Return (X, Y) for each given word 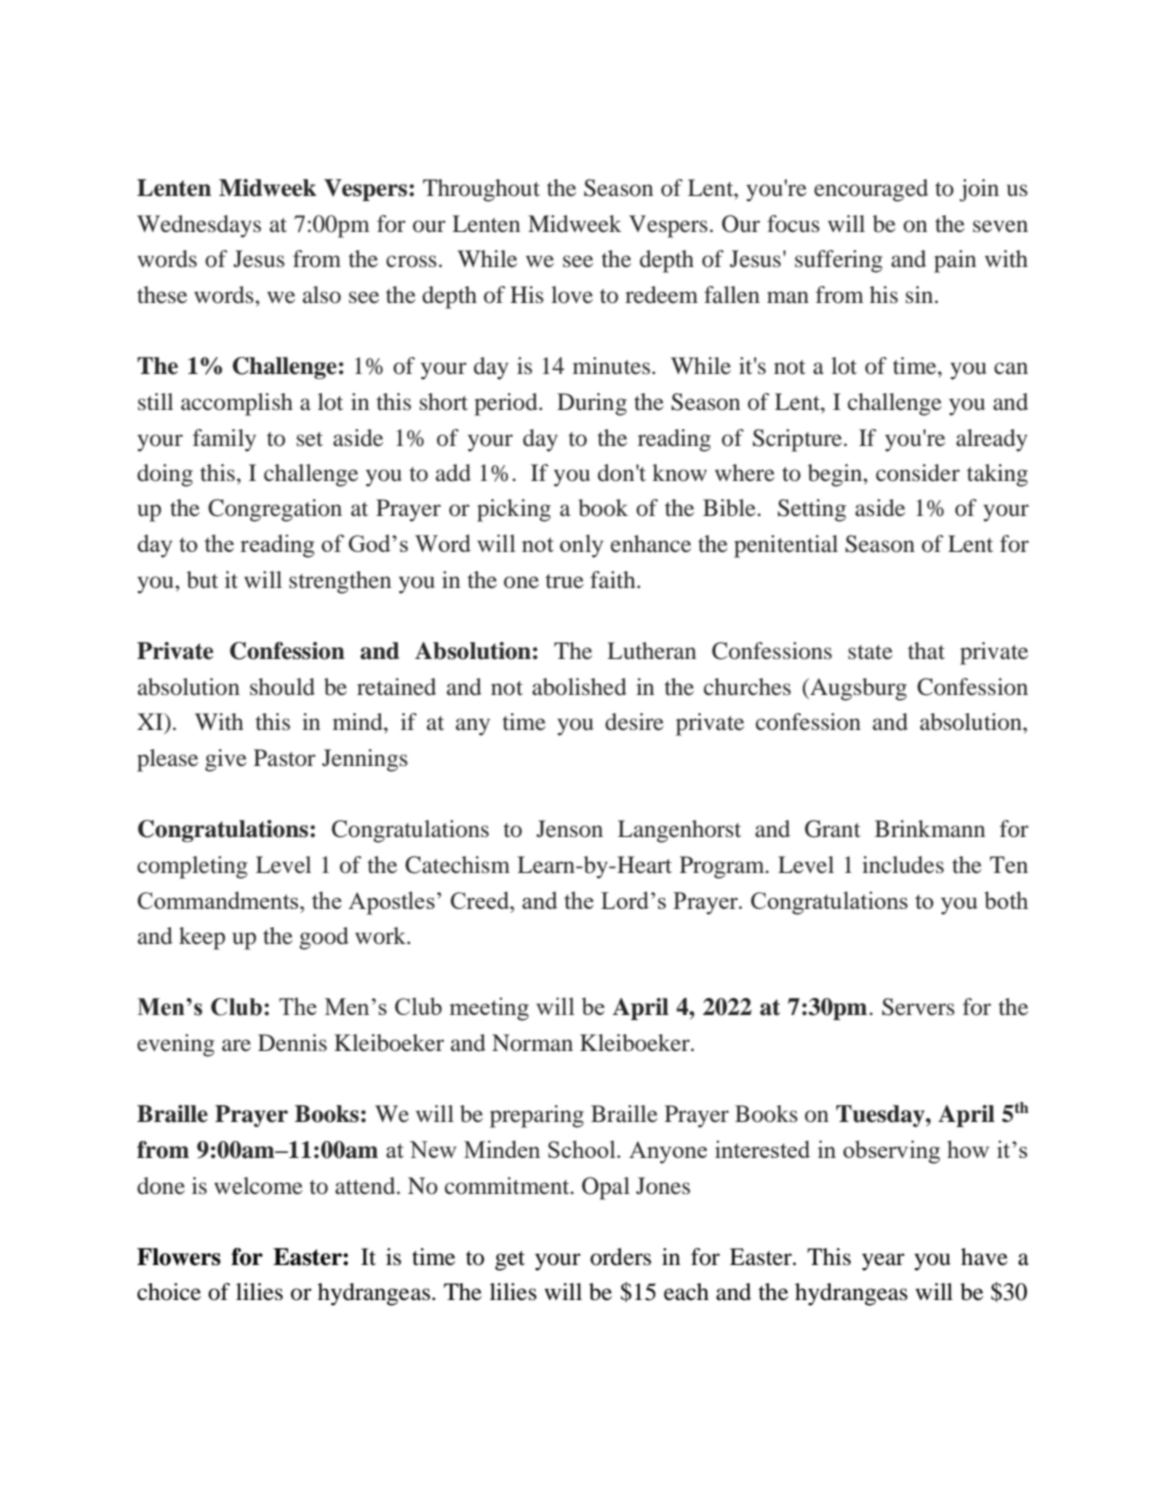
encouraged (871, 190)
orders (620, 1257)
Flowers (179, 1257)
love (572, 295)
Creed (481, 900)
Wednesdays (199, 226)
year (883, 1262)
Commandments (219, 900)
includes (903, 865)
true (565, 581)
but (202, 580)
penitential (786, 546)
